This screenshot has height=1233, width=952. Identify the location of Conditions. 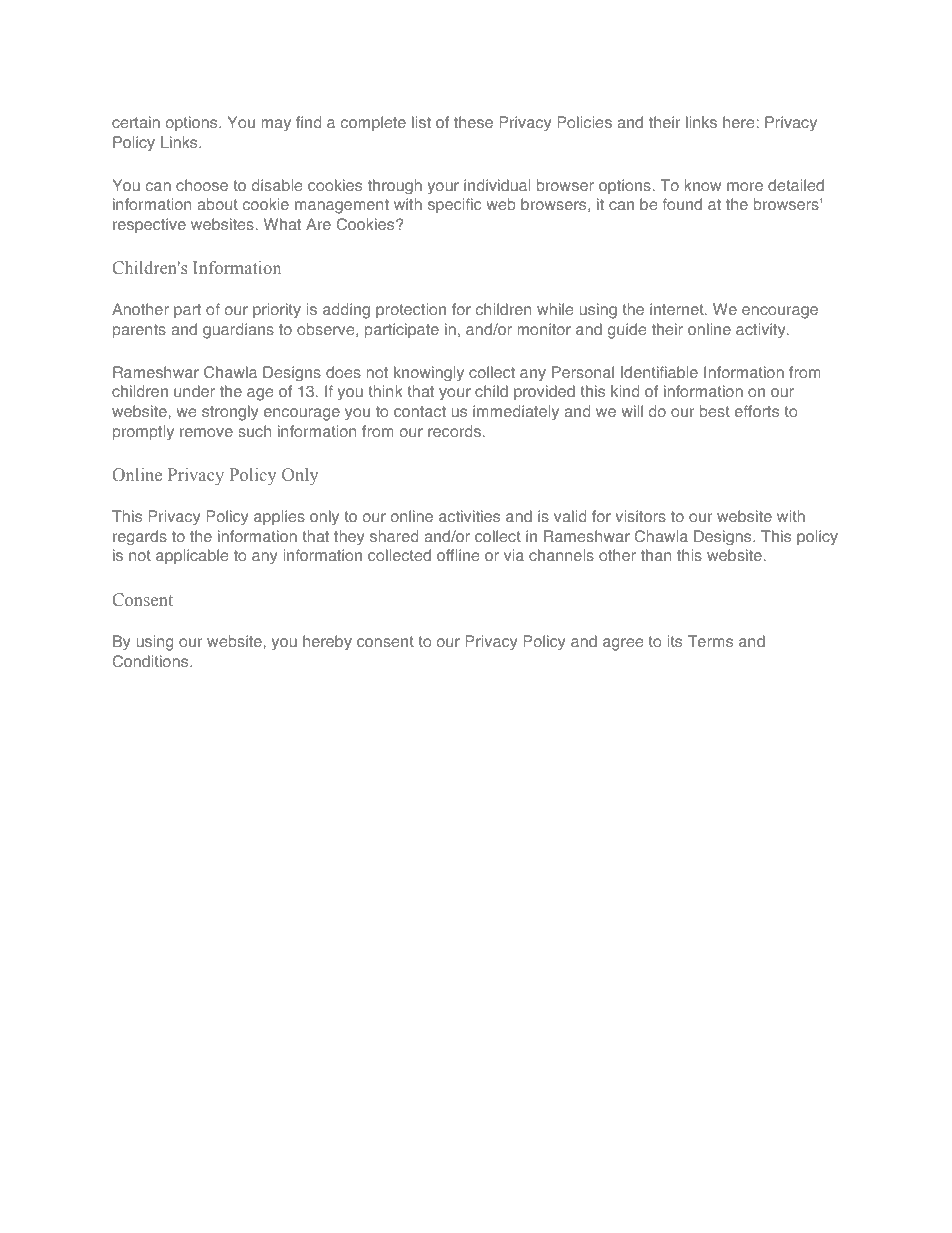
(151, 661).
